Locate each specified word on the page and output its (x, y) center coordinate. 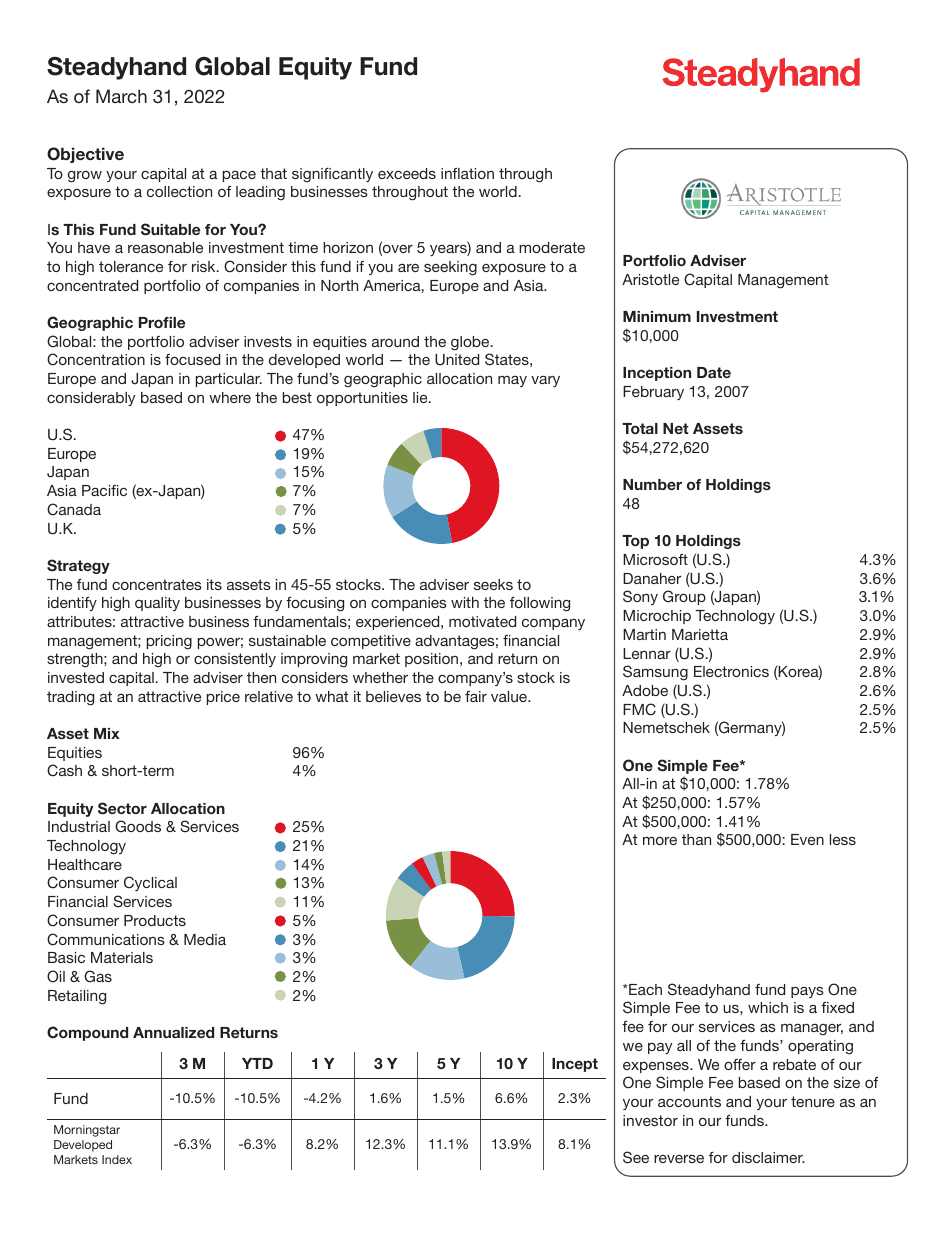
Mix (107, 733)
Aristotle (650, 279)
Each (644, 989)
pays (807, 992)
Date (714, 372)
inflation (467, 173)
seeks (493, 584)
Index (117, 1159)
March (121, 96)
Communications (106, 939)
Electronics (731, 671)
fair (476, 696)
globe (471, 343)
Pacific (104, 490)
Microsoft (655, 559)
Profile (162, 322)
